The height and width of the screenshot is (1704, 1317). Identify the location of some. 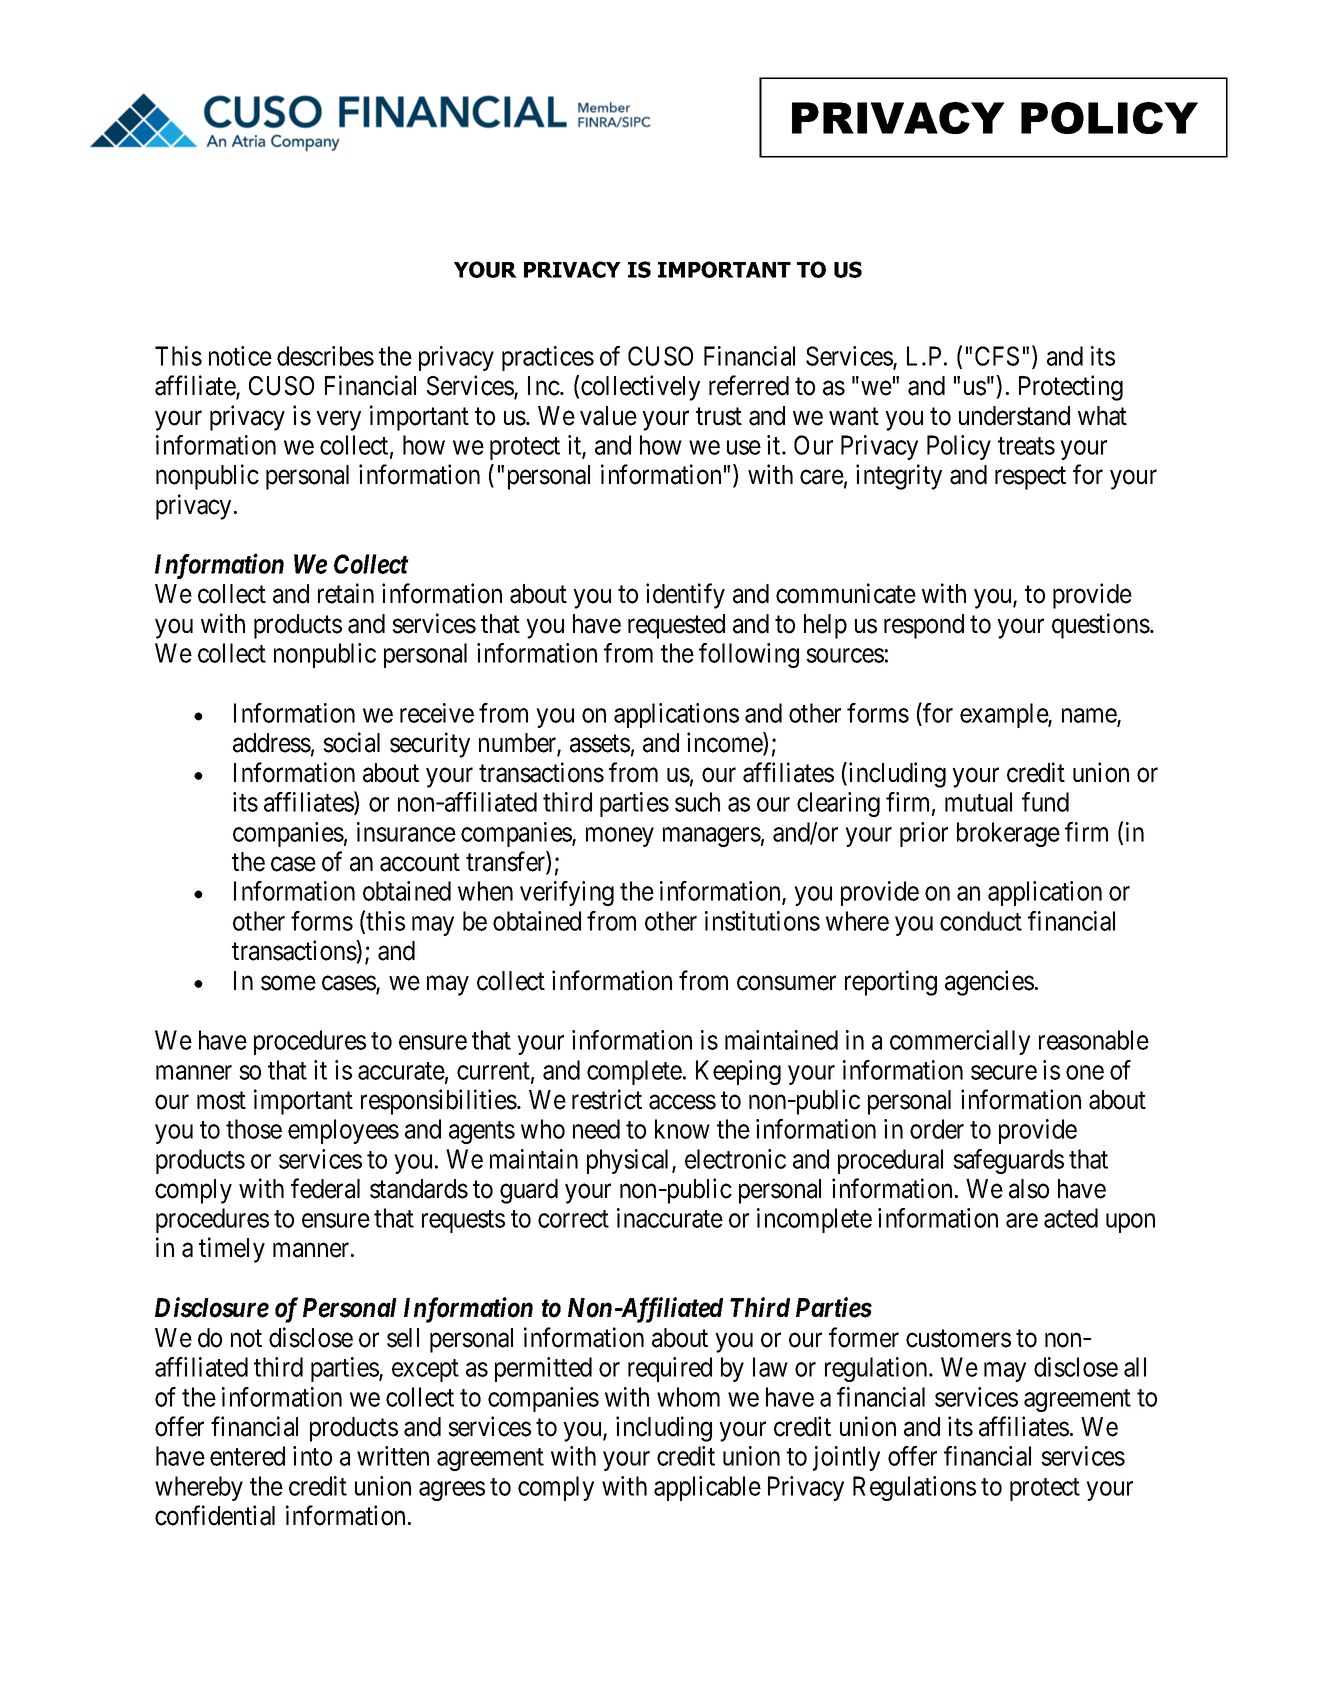
(288, 983).
